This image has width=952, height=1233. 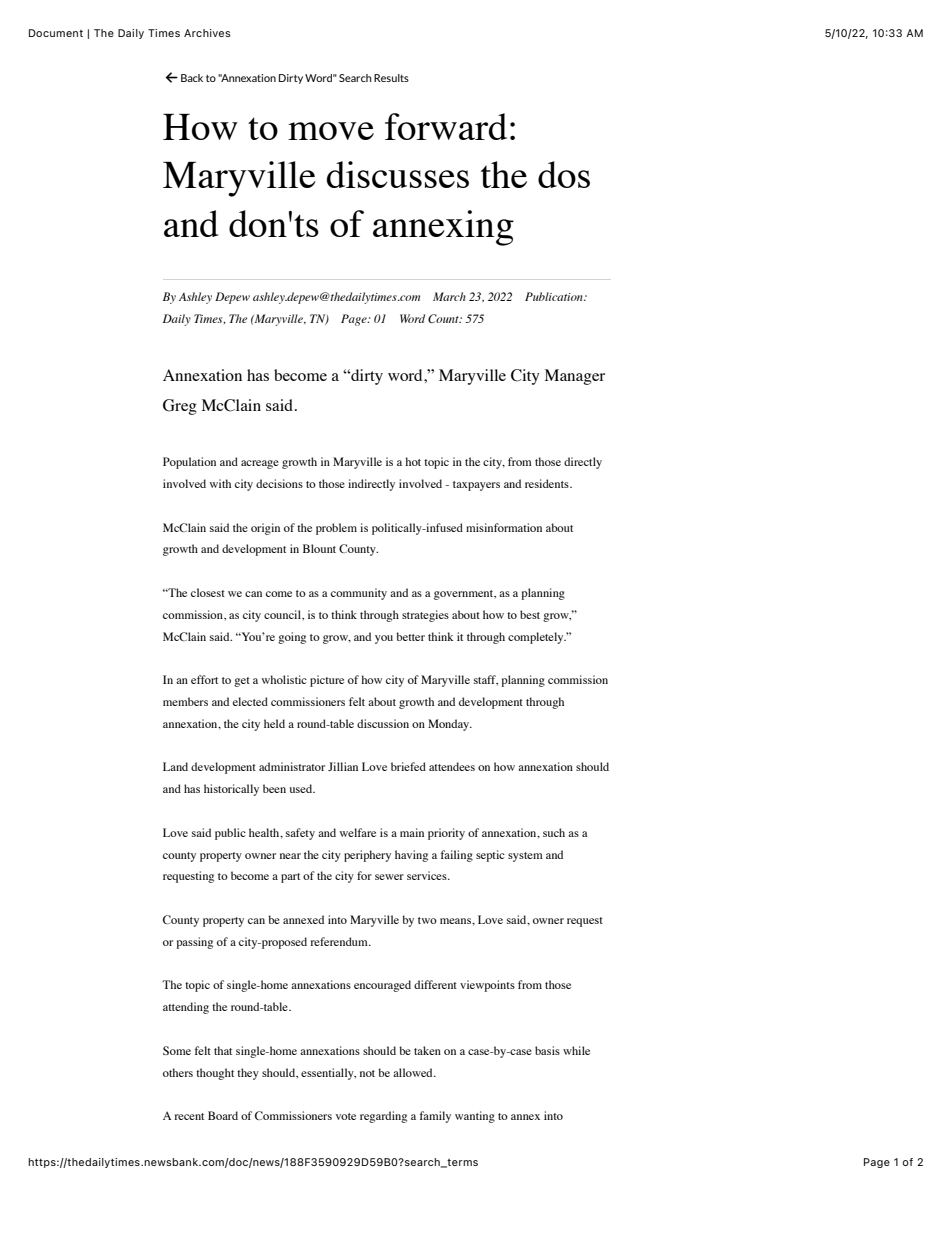 I want to click on Blount, so click(x=319, y=548).
